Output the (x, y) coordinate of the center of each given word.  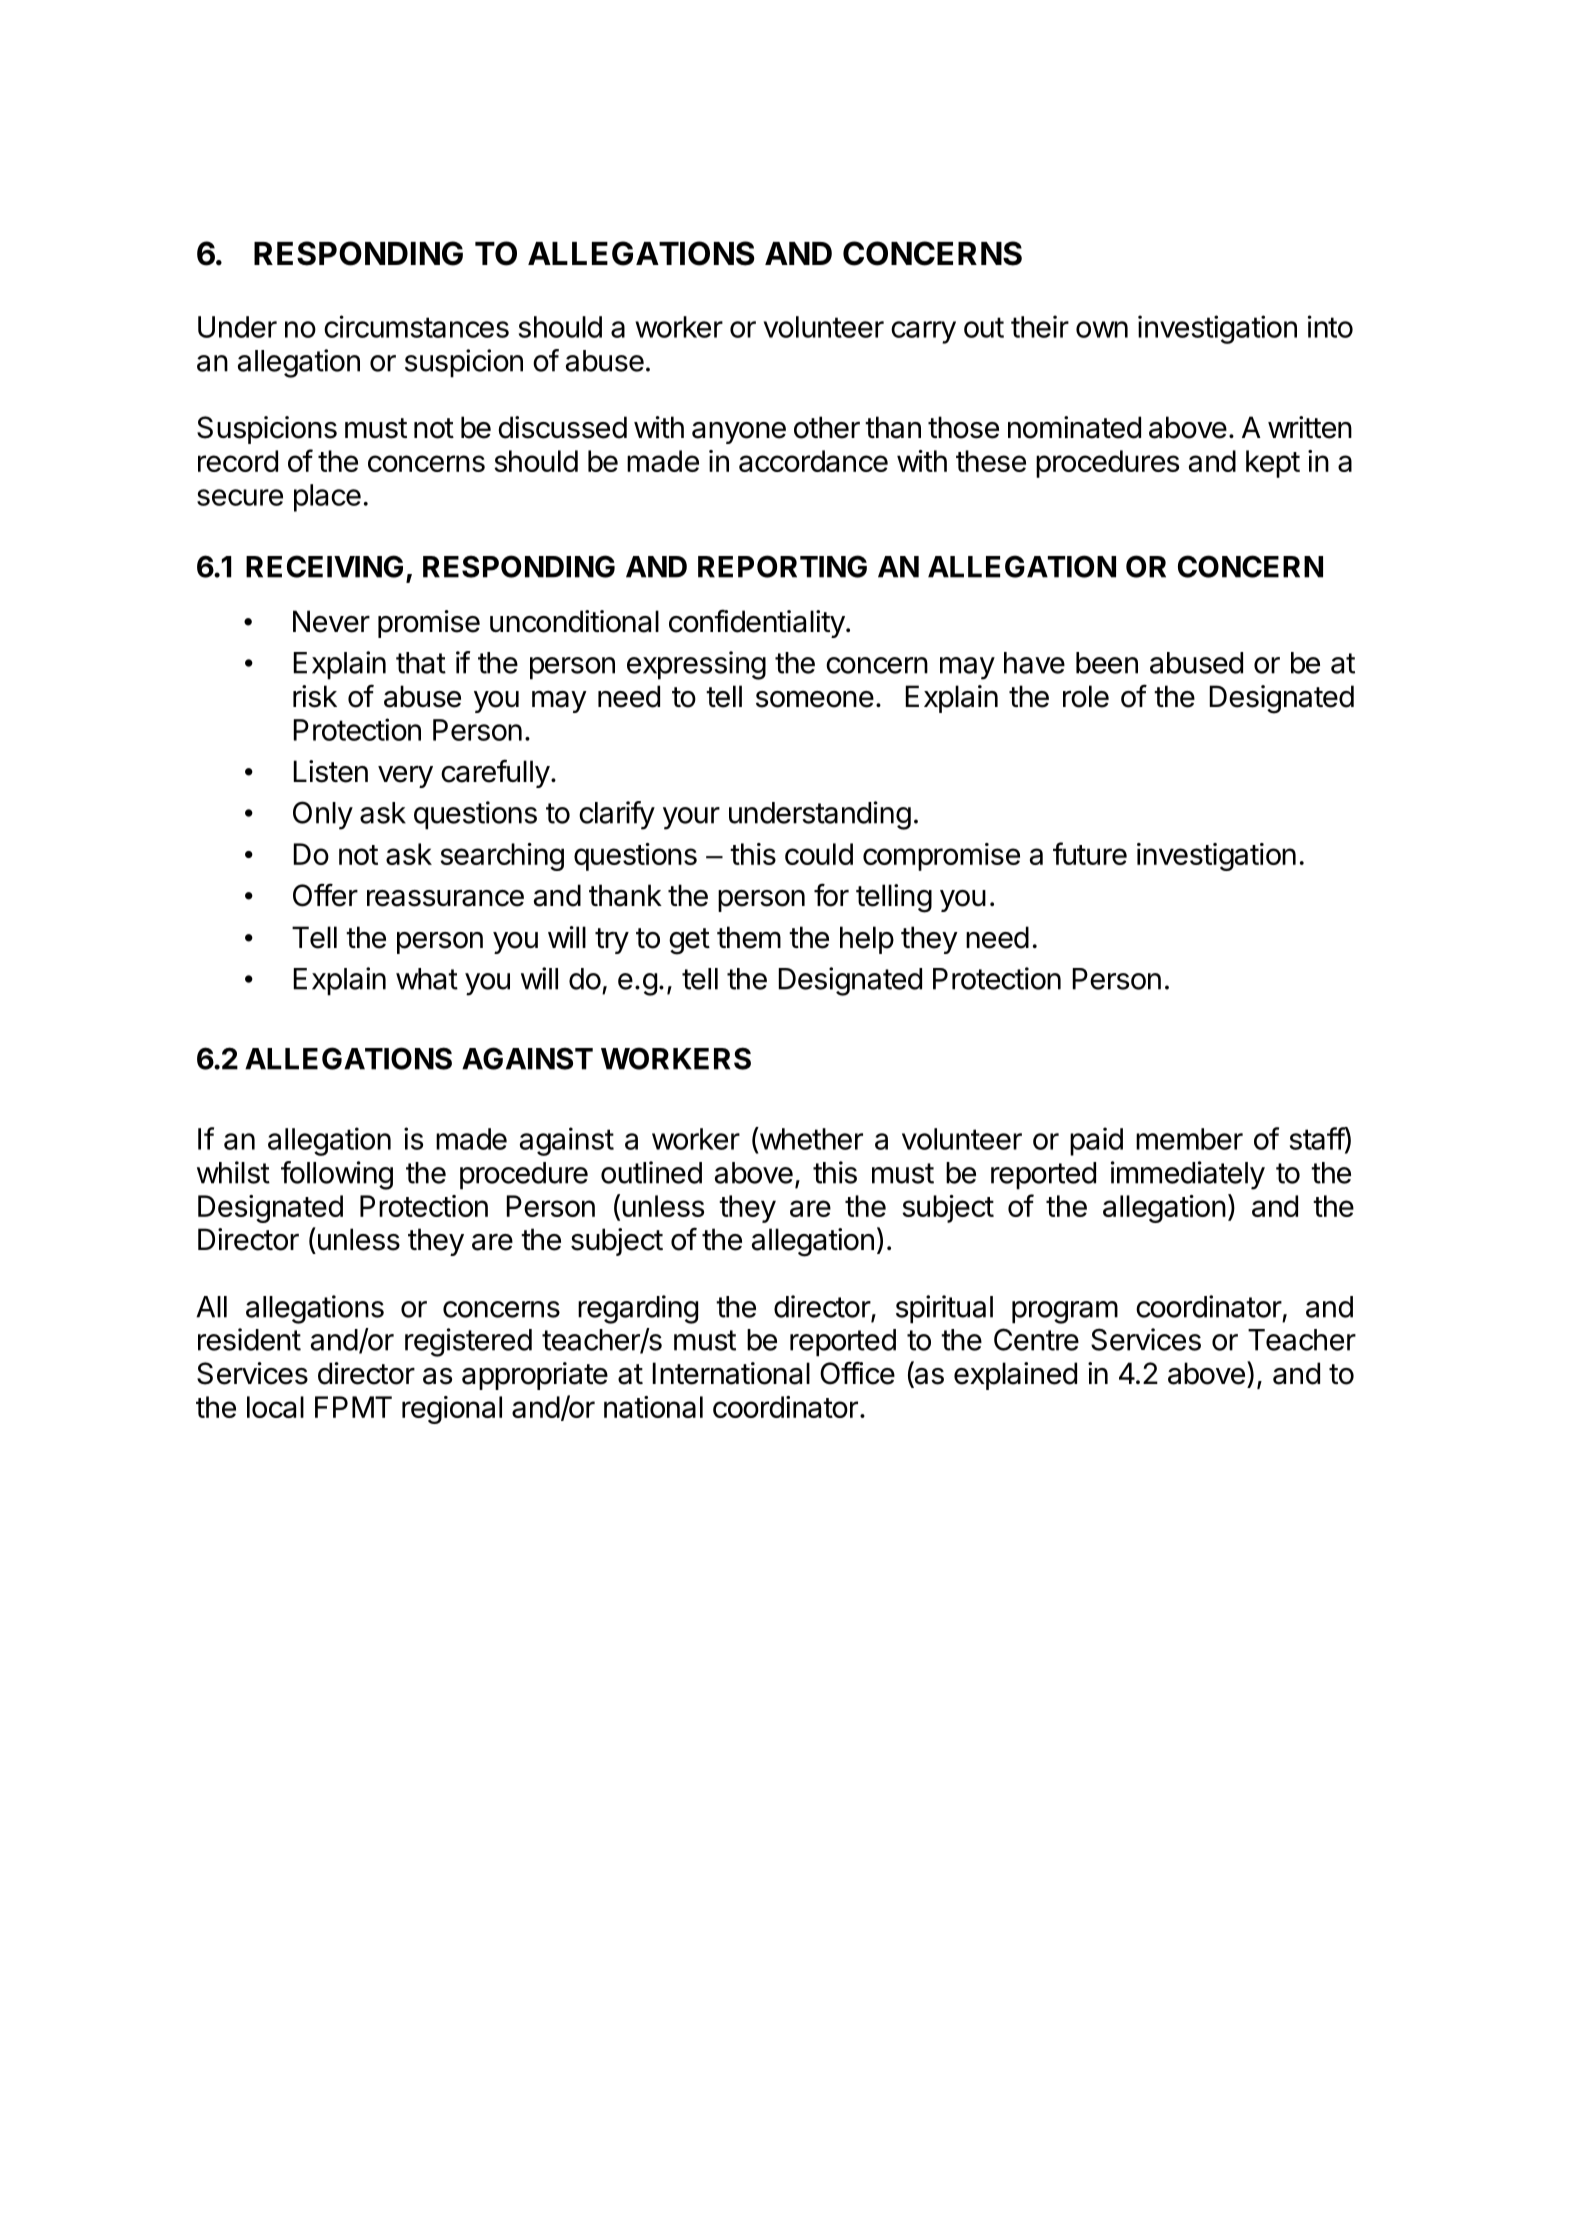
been (1107, 663)
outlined (651, 1172)
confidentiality (757, 623)
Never (331, 621)
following (337, 1175)
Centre (1036, 1339)
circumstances (416, 326)
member (1189, 1139)
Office (857, 1373)
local (275, 1407)
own (1102, 329)
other (827, 427)
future (1090, 853)
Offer (325, 895)
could (819, 854)
